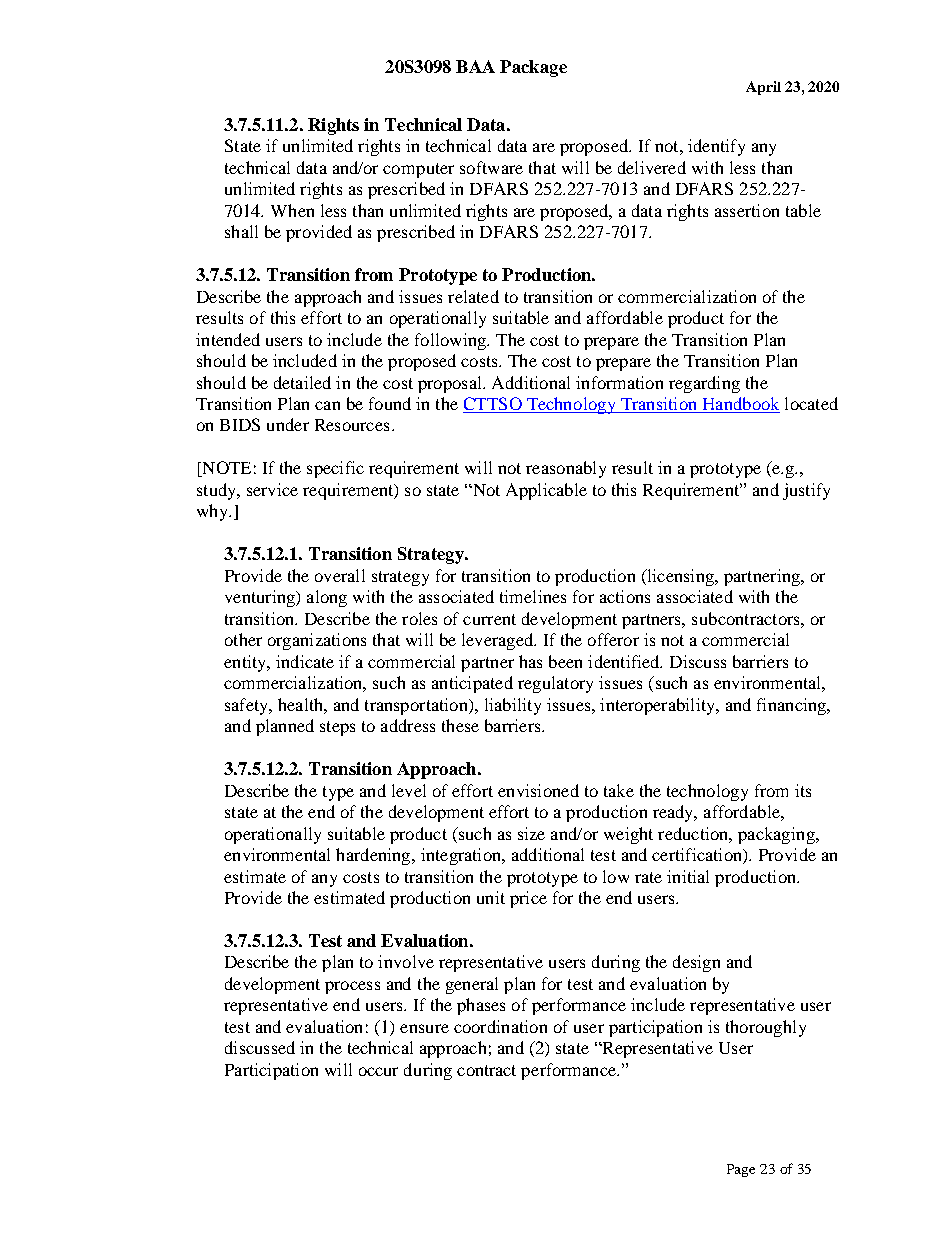 The height and width of the screenshot is (1233, 952). I want to click on Package, so click(533, 68).
